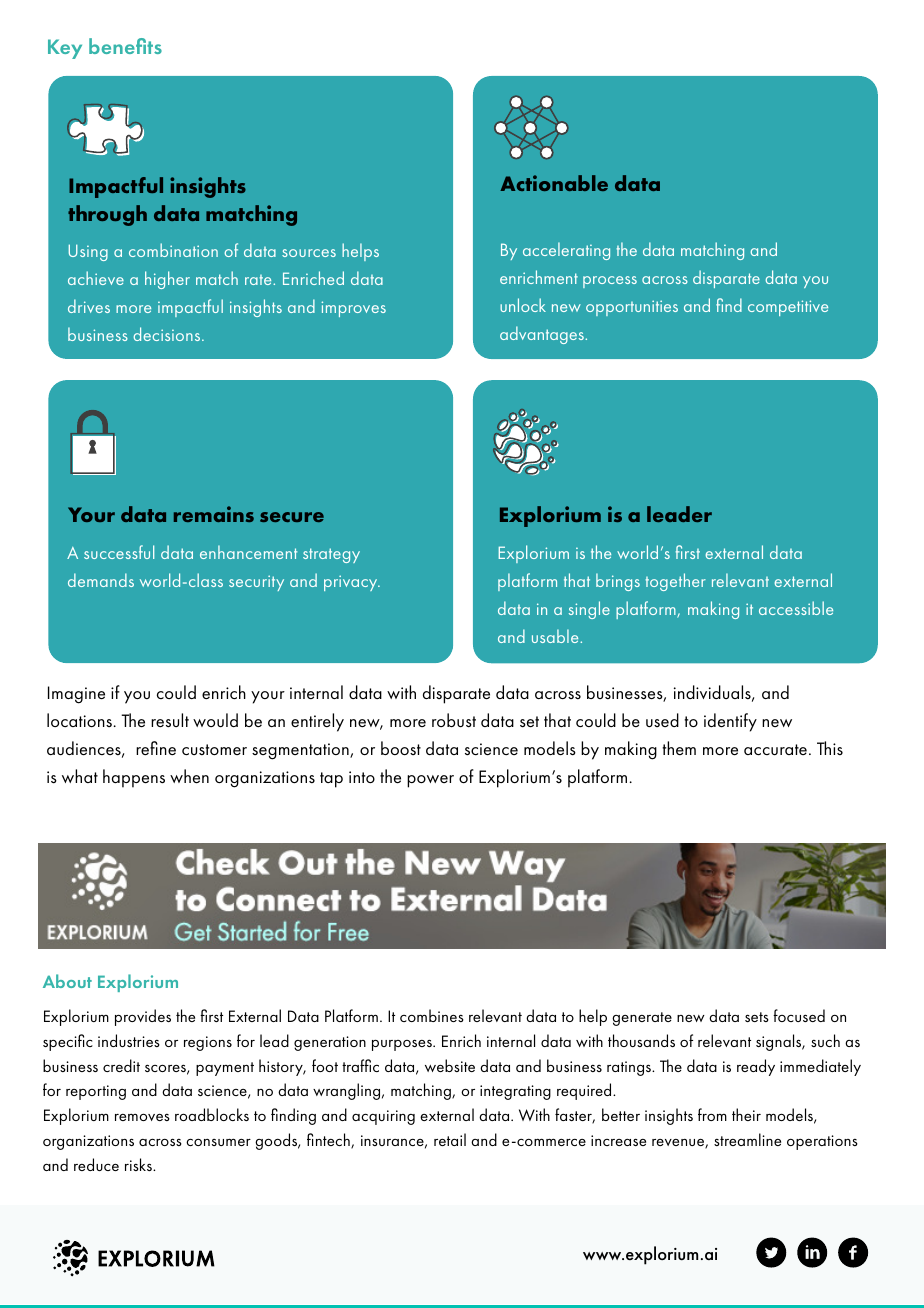 Image resolution: width=924 pixels, height=1308 pixels. Describe the element at coordinates (125, 46) in the screenshot. I see `benefits` at that location.
